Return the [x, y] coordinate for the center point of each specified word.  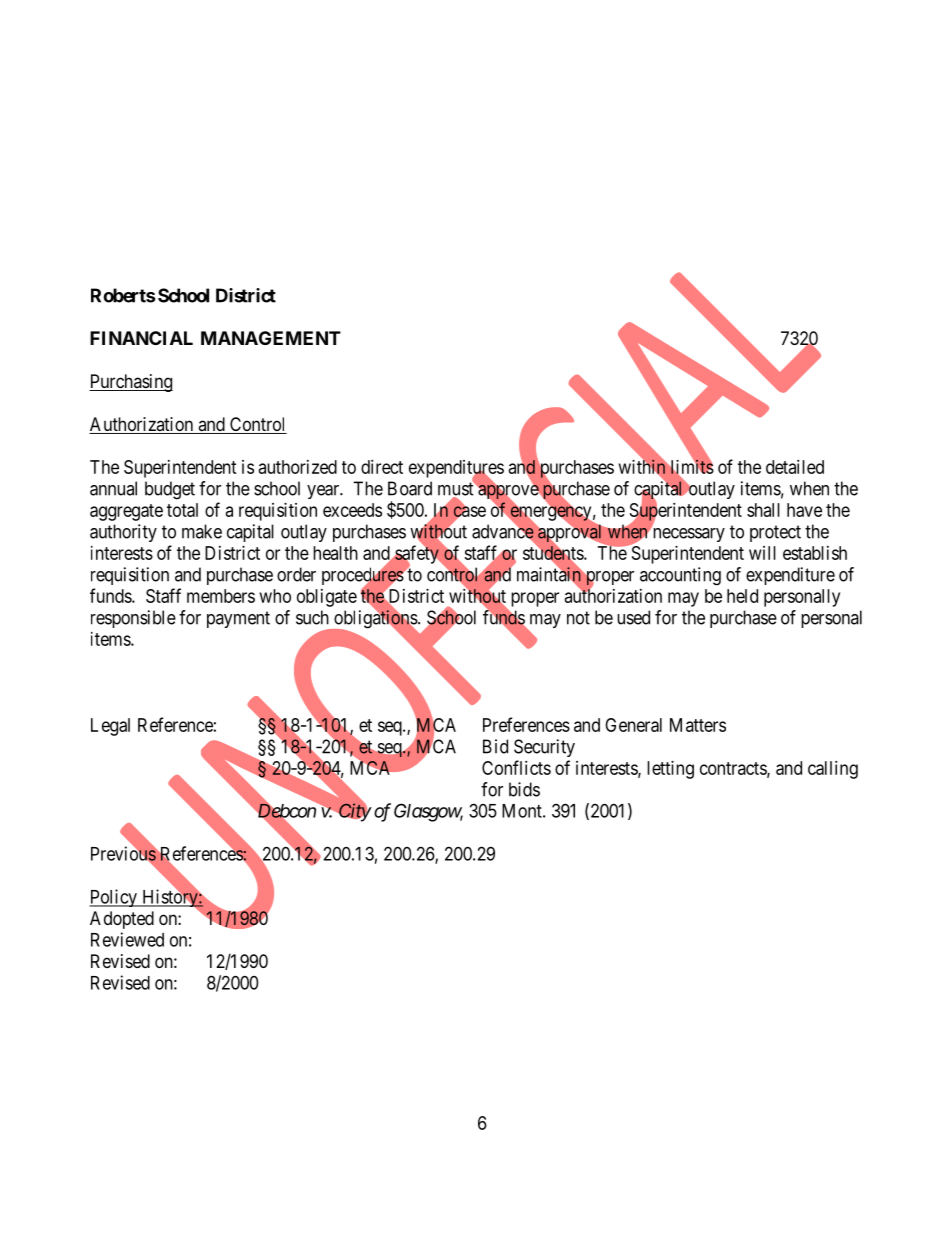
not [578, 618]
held [742, 596]
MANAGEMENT [271, 338]
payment [238, 619]
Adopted [122, 920]
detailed [795, 467]
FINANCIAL [141, 338]
